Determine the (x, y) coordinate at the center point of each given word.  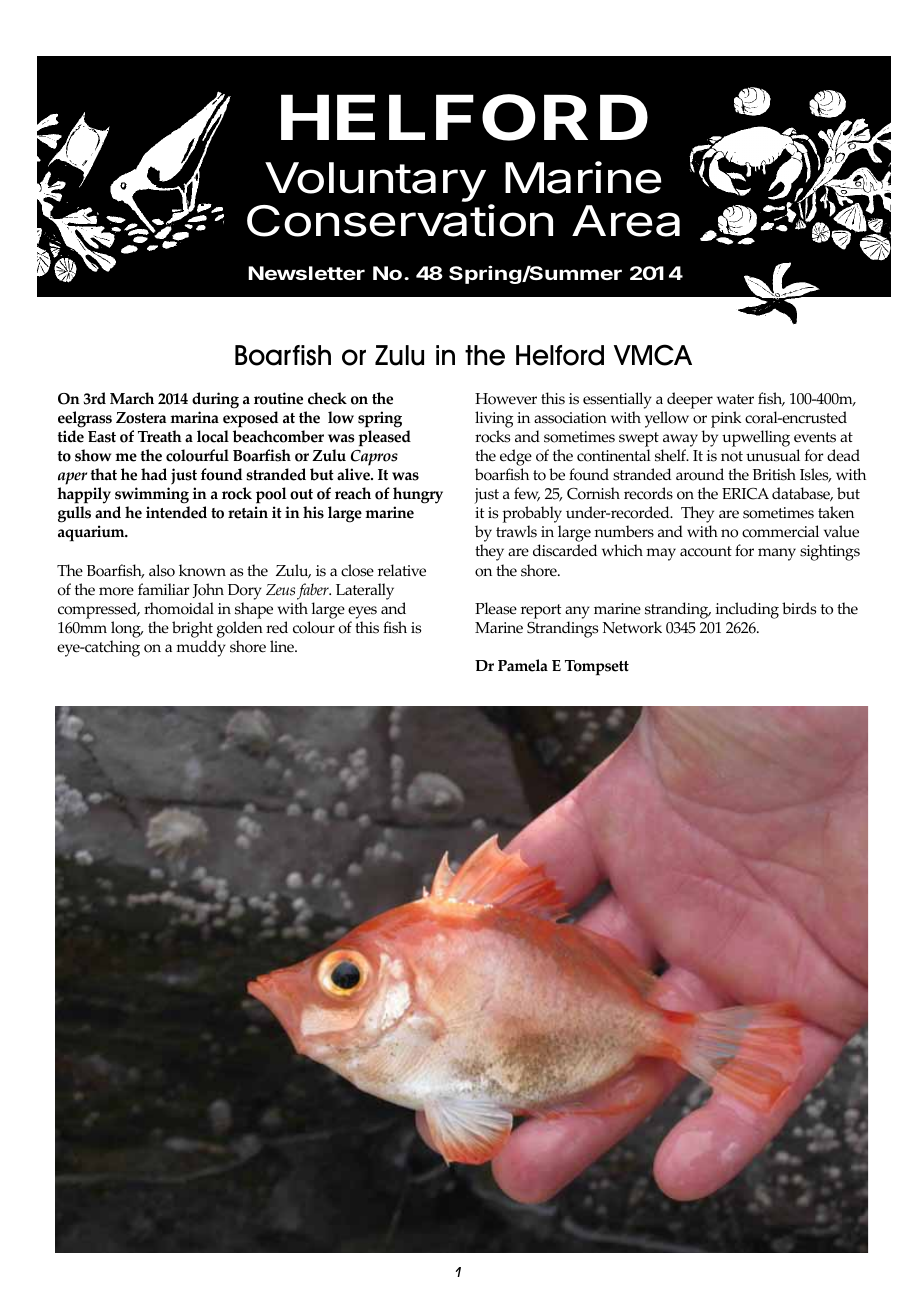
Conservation (400, 220)
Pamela (523, 665)
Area (626, 221)
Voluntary (375, 182)
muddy (201, 648)
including (747, 610)
